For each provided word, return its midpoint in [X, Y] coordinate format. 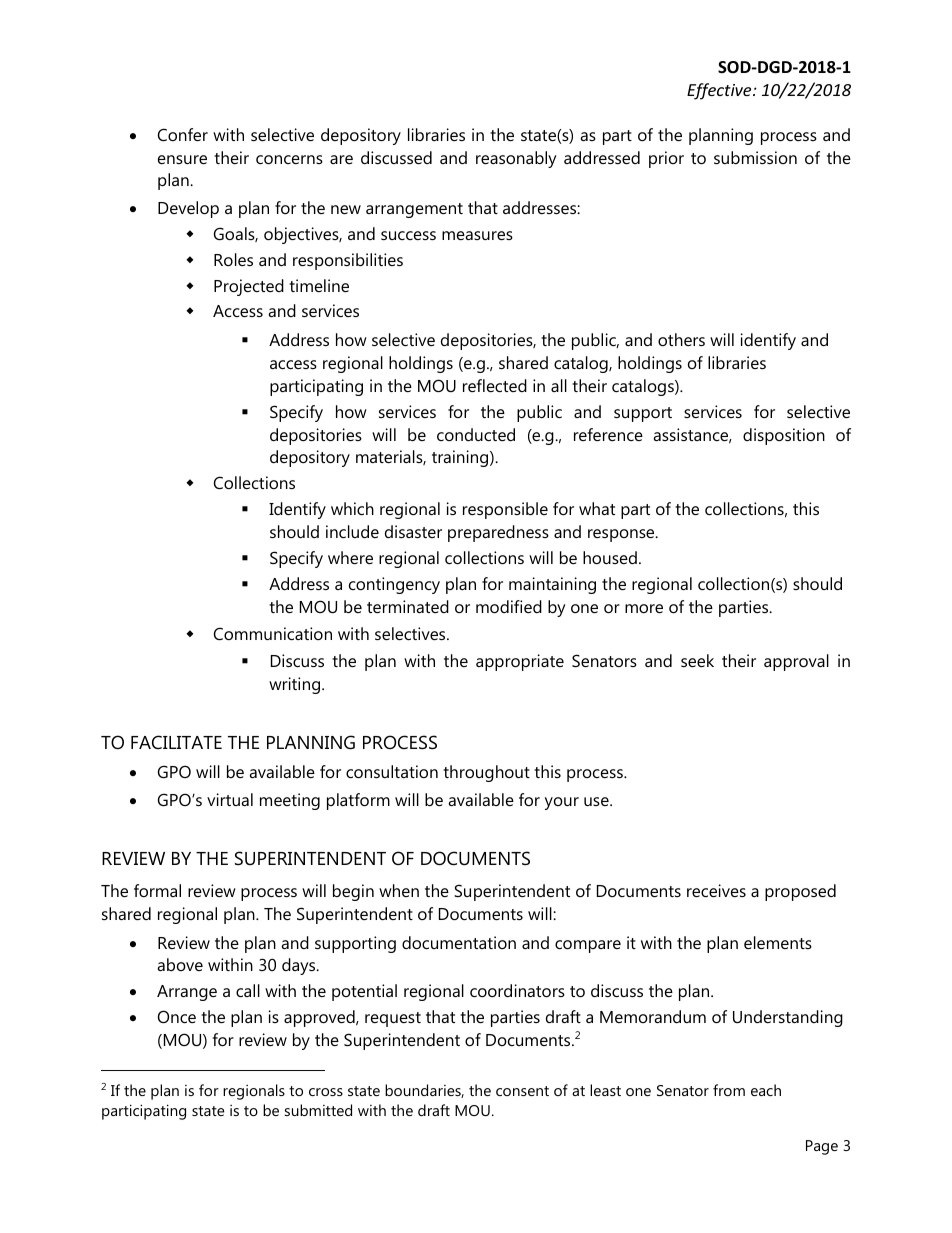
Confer [183, 134]
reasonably [516, 159]
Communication [273, 633]
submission [755, 157]
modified [509, 606]
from [729, 1090]
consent [522, 1091]
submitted [318, 1110]
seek [697, 660]
